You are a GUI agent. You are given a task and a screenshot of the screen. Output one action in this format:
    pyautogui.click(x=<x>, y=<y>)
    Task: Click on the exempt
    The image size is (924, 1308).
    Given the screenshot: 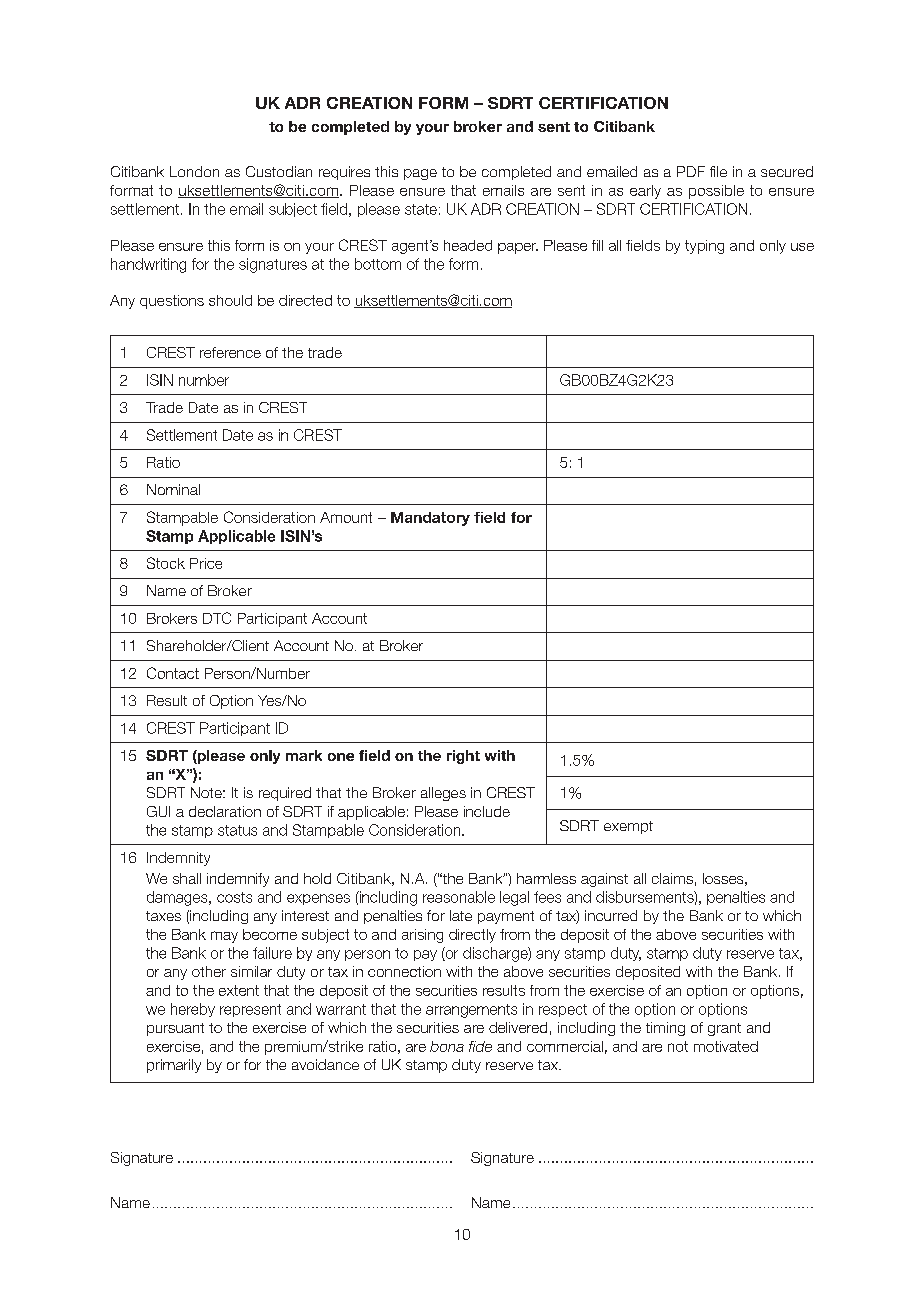 What is the action you would take?
    pyautogui.click(x=628, y=827)
